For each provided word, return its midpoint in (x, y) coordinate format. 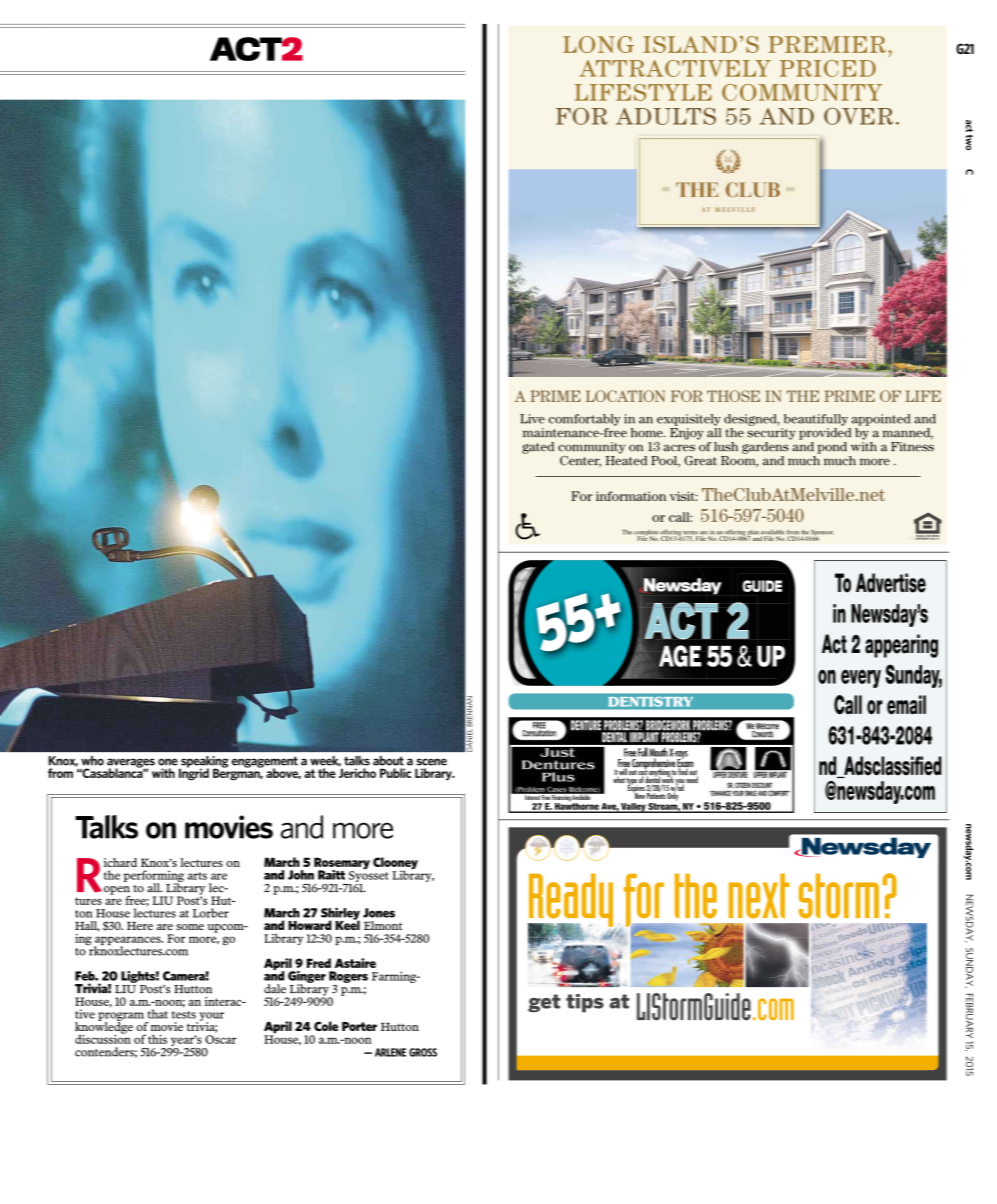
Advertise (891, 583)
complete (646, 534)
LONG (598, 44)
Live (532, 419)
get (544, 1003)
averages (131, 764)
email (906, 705)
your (210, 1017)
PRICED (828, 68)
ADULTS (666, 116)
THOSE (733, 396)
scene (431, 762)
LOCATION (625, 396)
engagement (265, 763)
